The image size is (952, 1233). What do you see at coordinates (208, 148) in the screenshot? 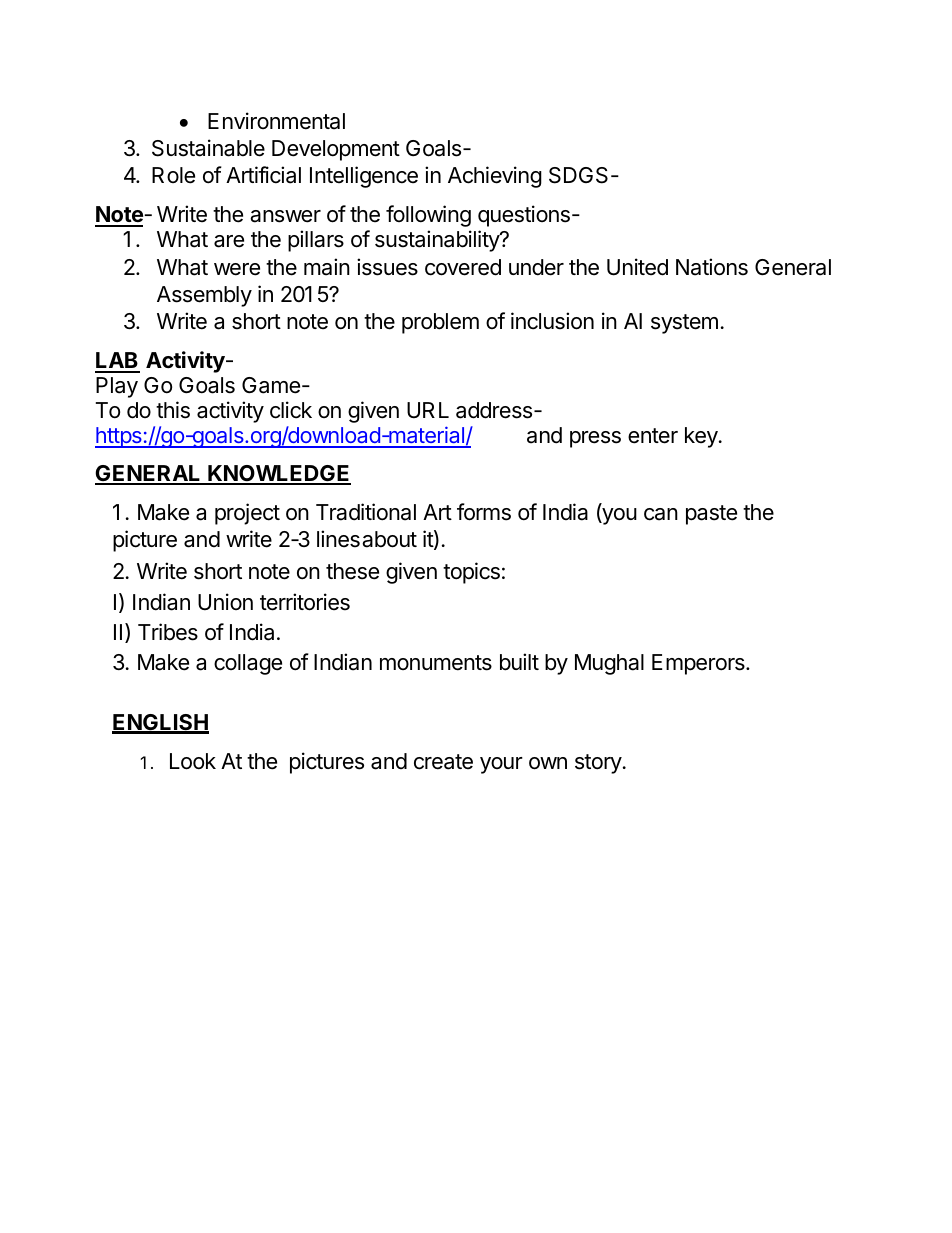
I see `Sustainable` at bounding box center [208, 148].
